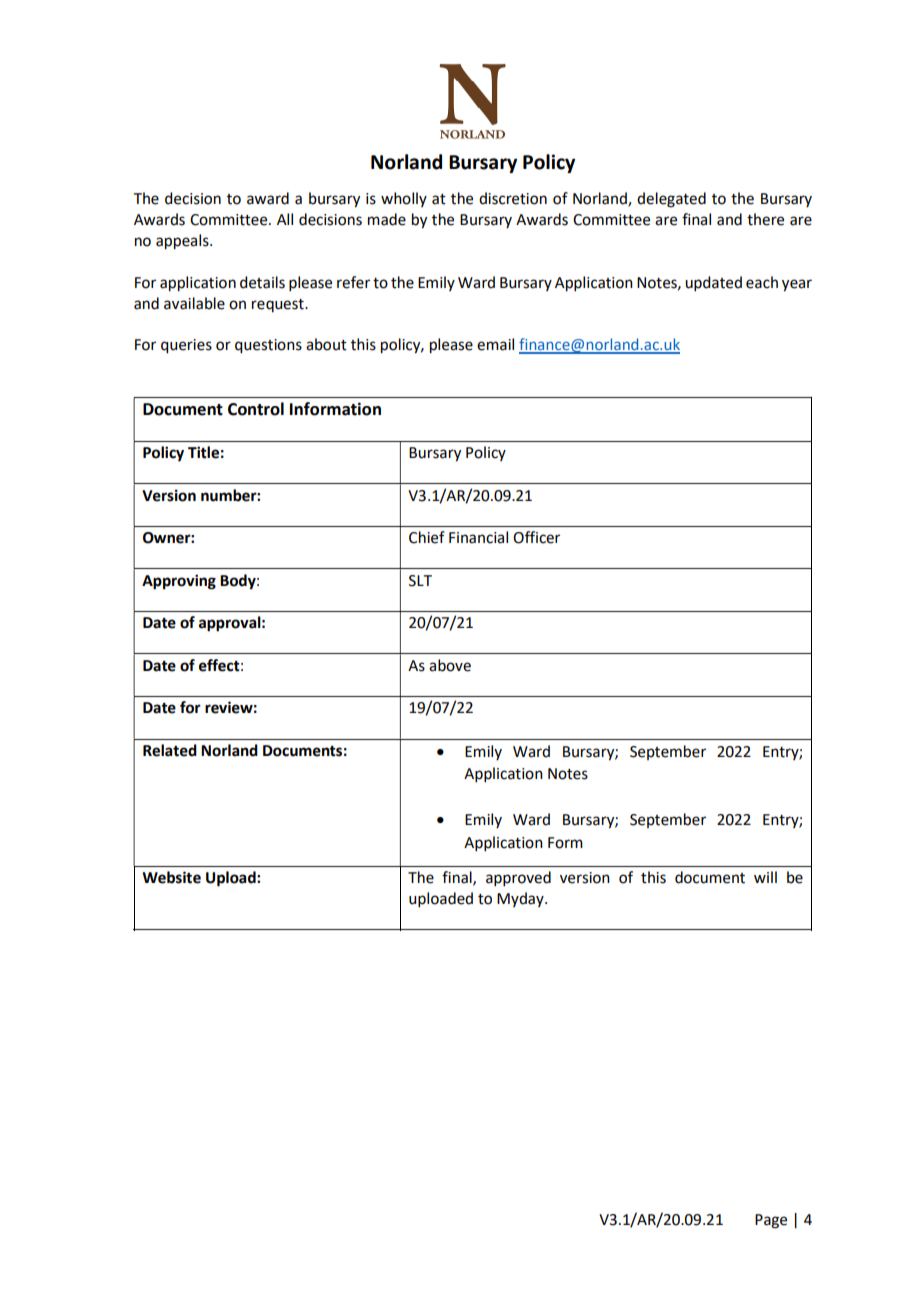  What do you see at coordinates (765, 877) in the document?
I see `will` at bounding box center [765, 877].
